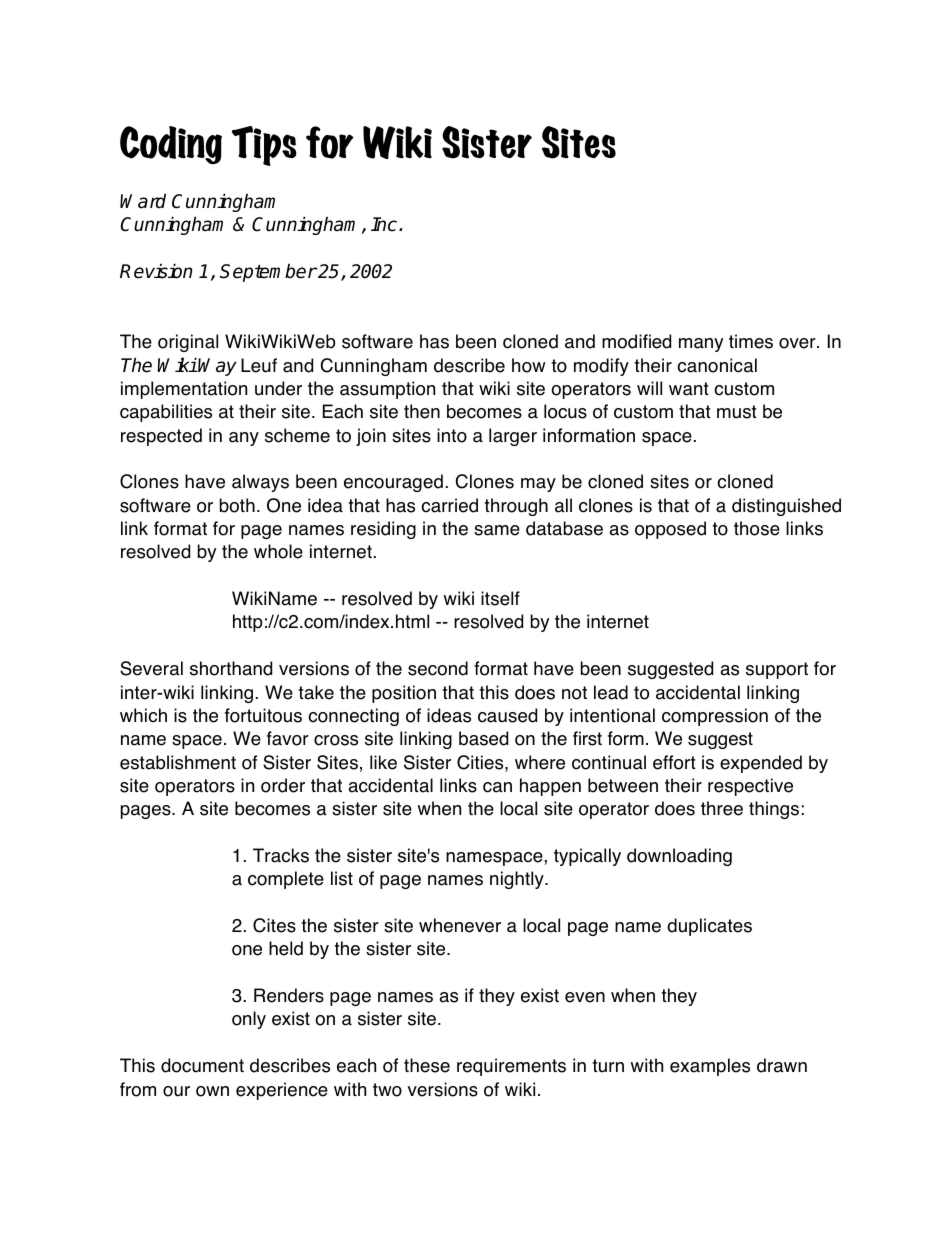 This screenshot has width=952, height=1233. I want to click on must, so click(737, 412).
